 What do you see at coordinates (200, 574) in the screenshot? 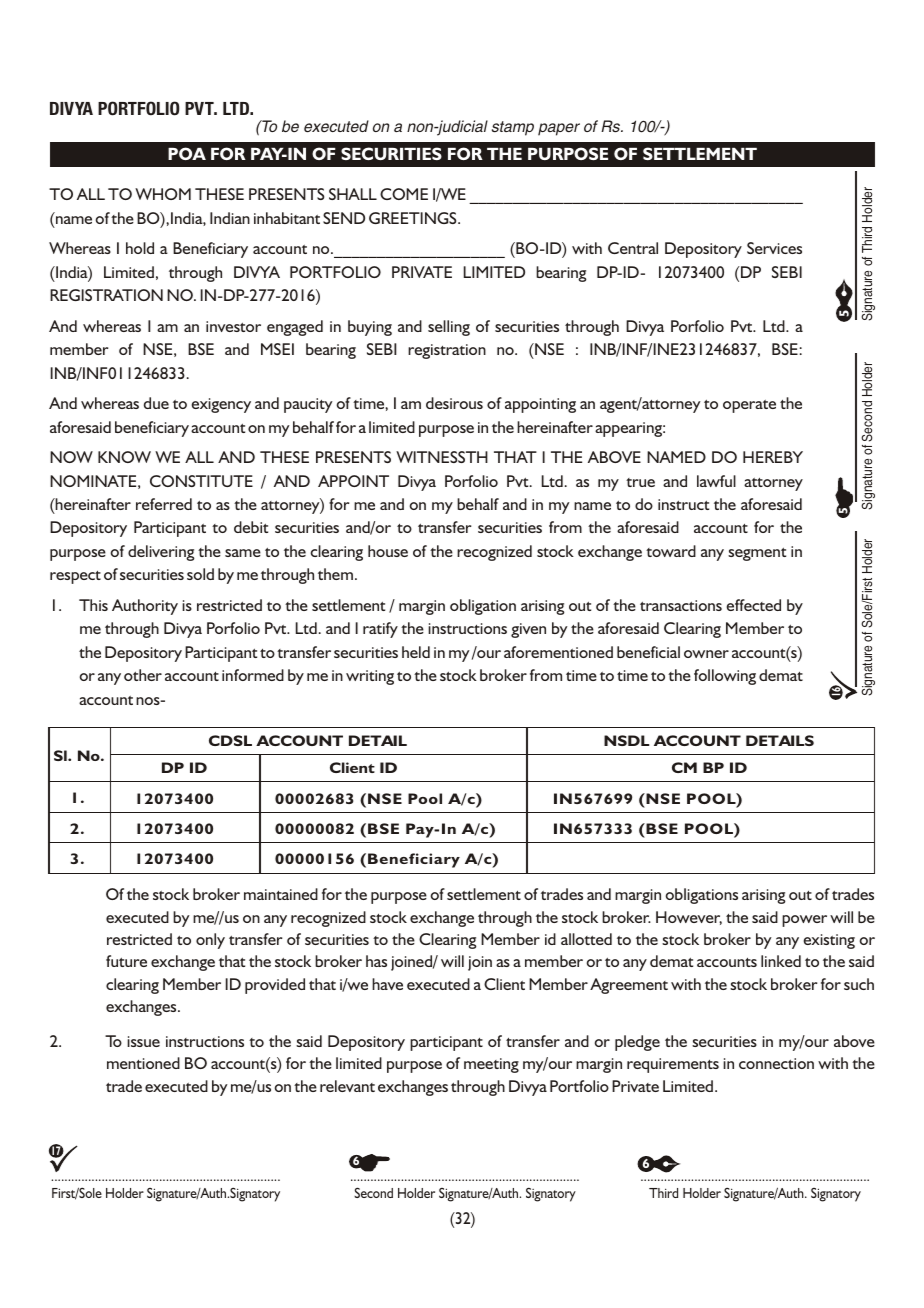
I see `sold` at bounding box center [200, 574].
